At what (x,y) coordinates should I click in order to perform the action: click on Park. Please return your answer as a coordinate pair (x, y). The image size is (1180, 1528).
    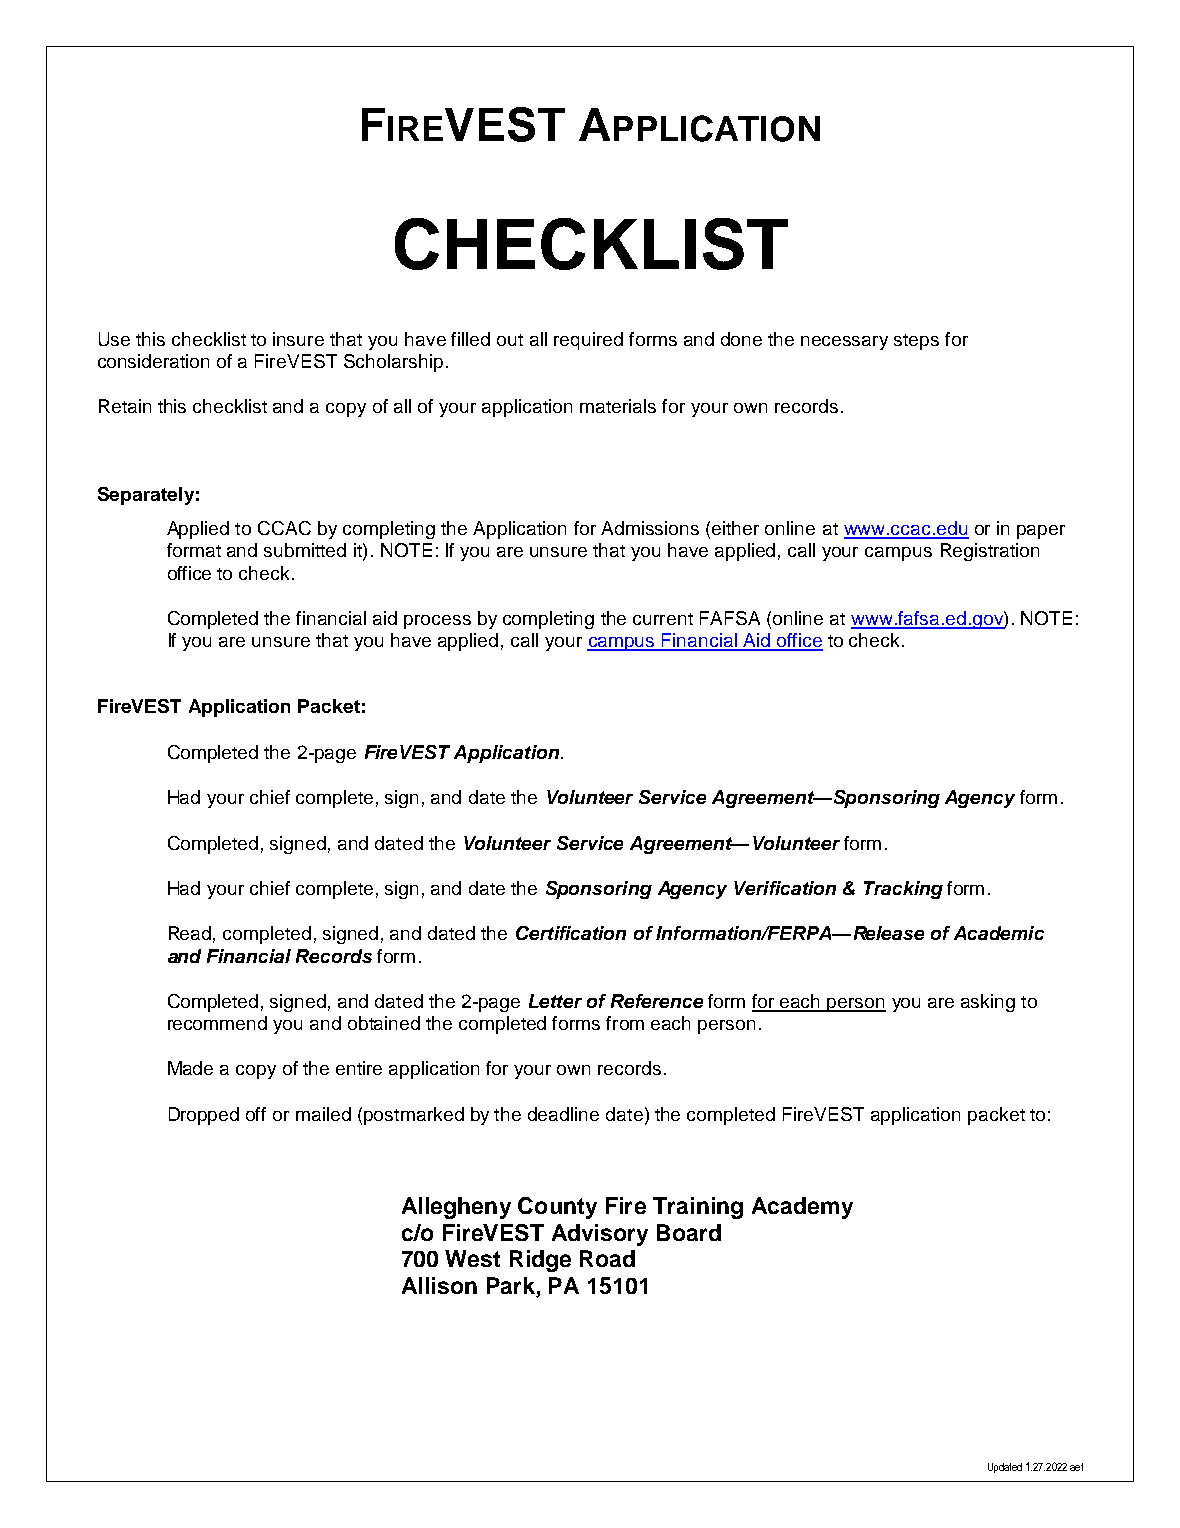
    Looking at the image, I should click on (512, 1287).
